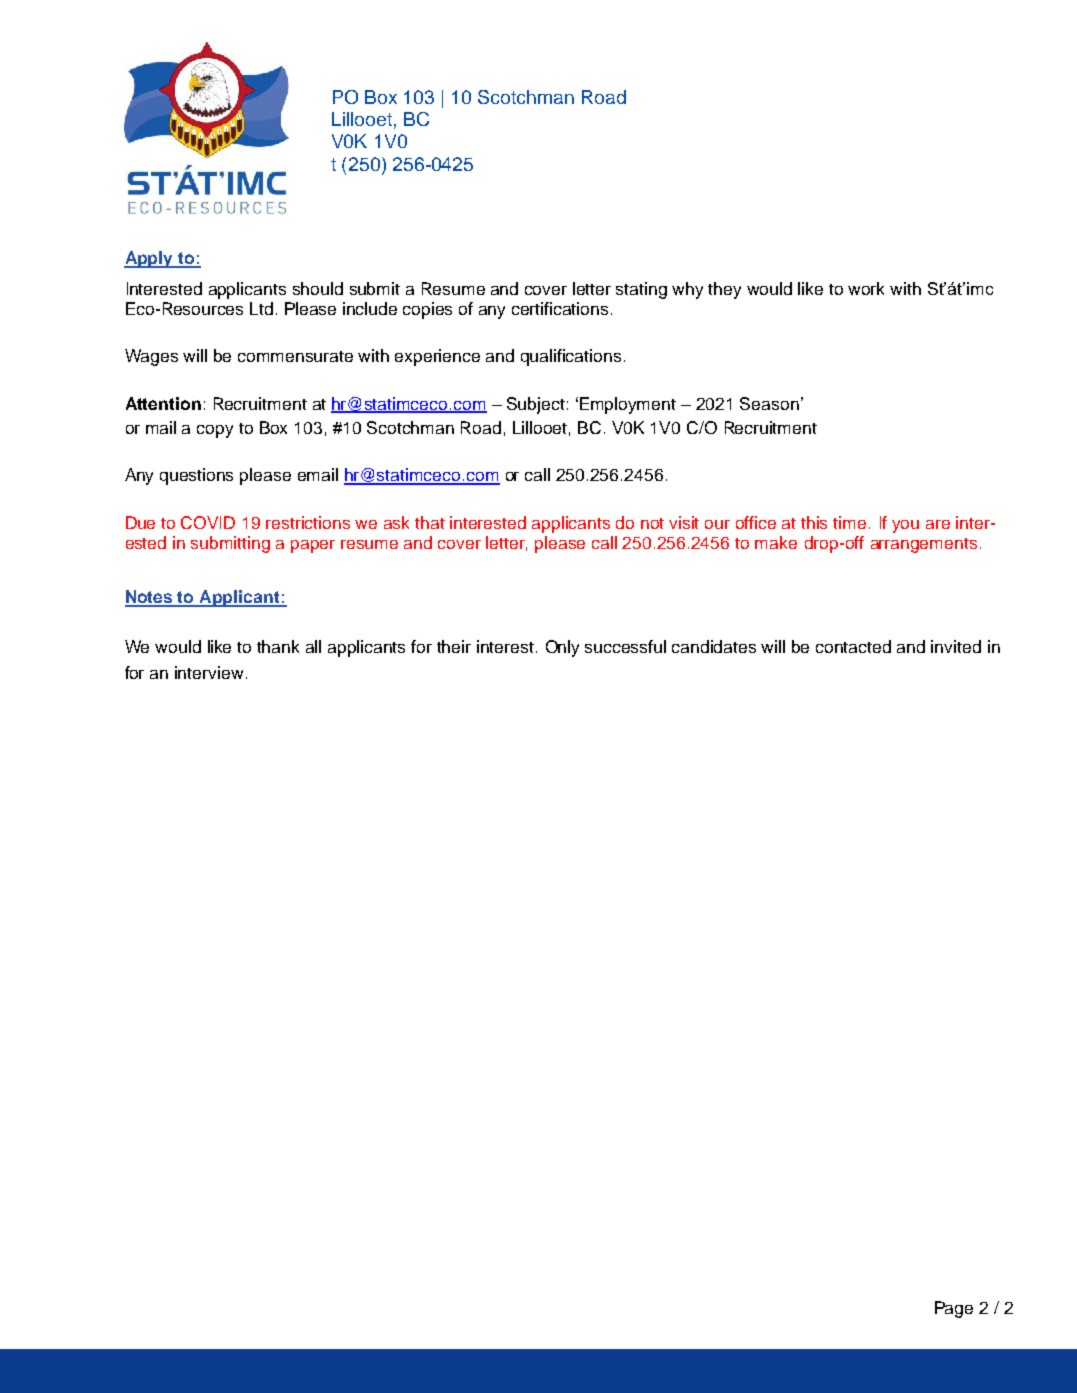 This image has height=1393, width=1077. I want to click on contacted, so click(853, 646).
